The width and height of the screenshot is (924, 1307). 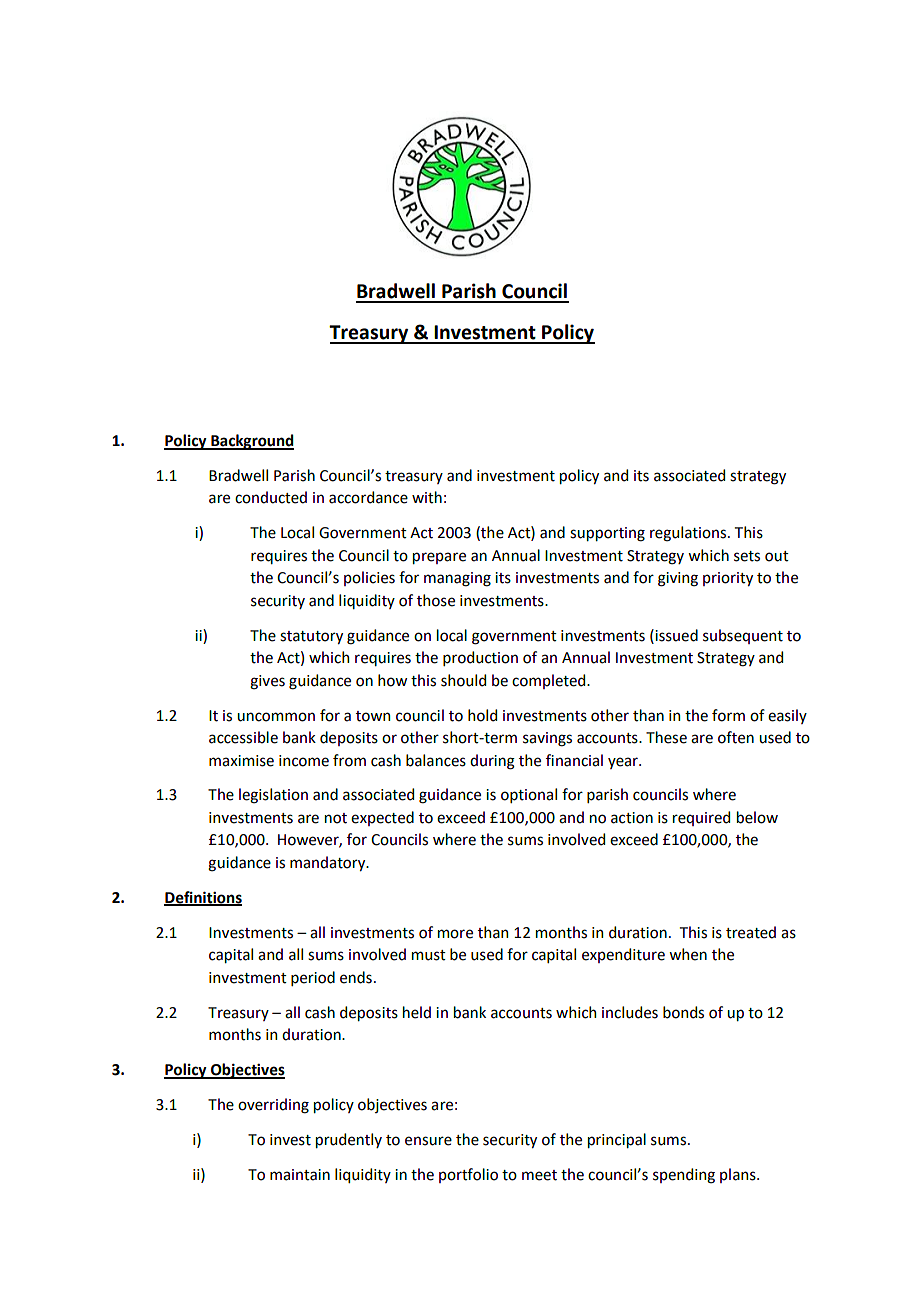 I want to click on gives, so click(x=267, y=682).
